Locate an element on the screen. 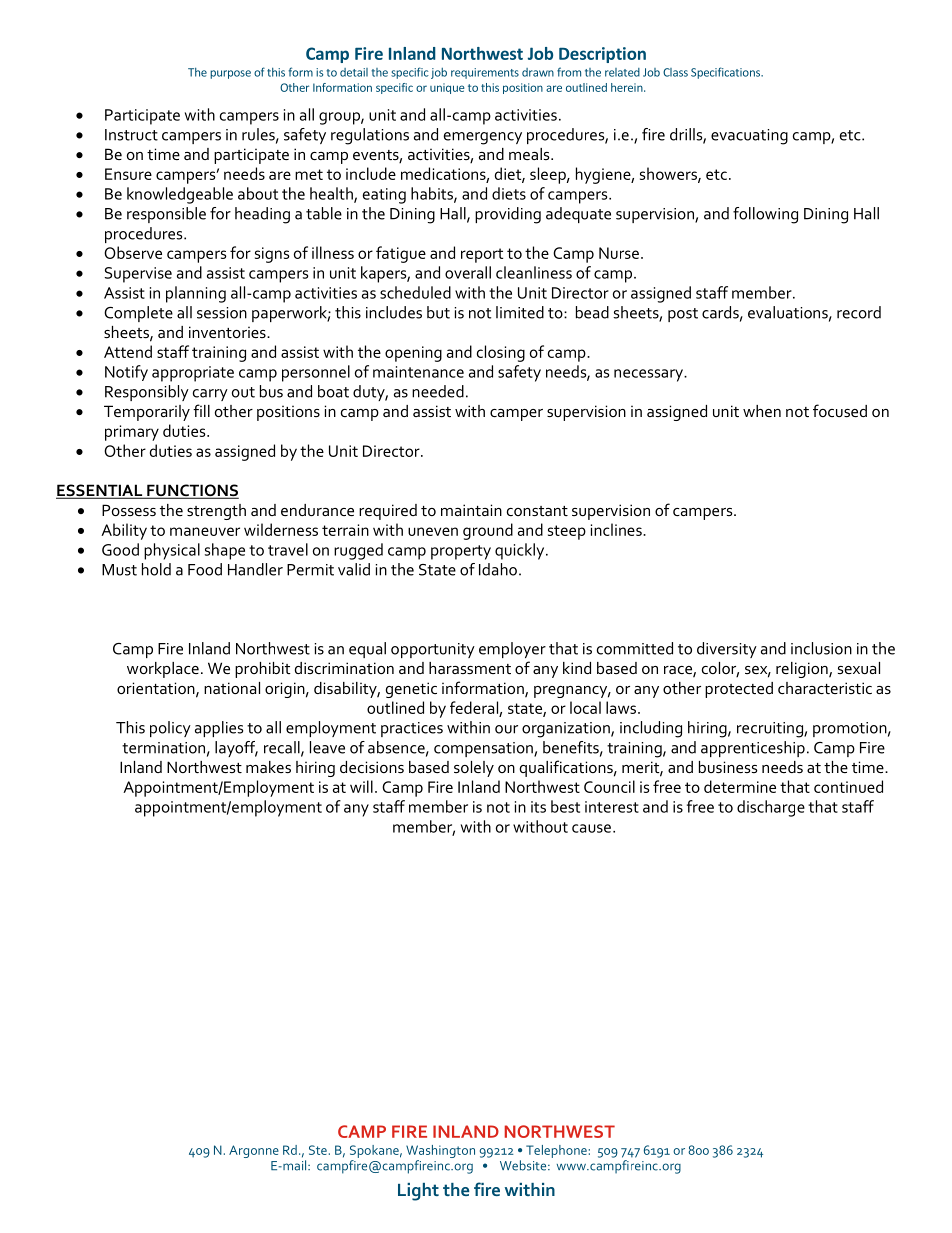  needed is located at coordinates (438, 391).
